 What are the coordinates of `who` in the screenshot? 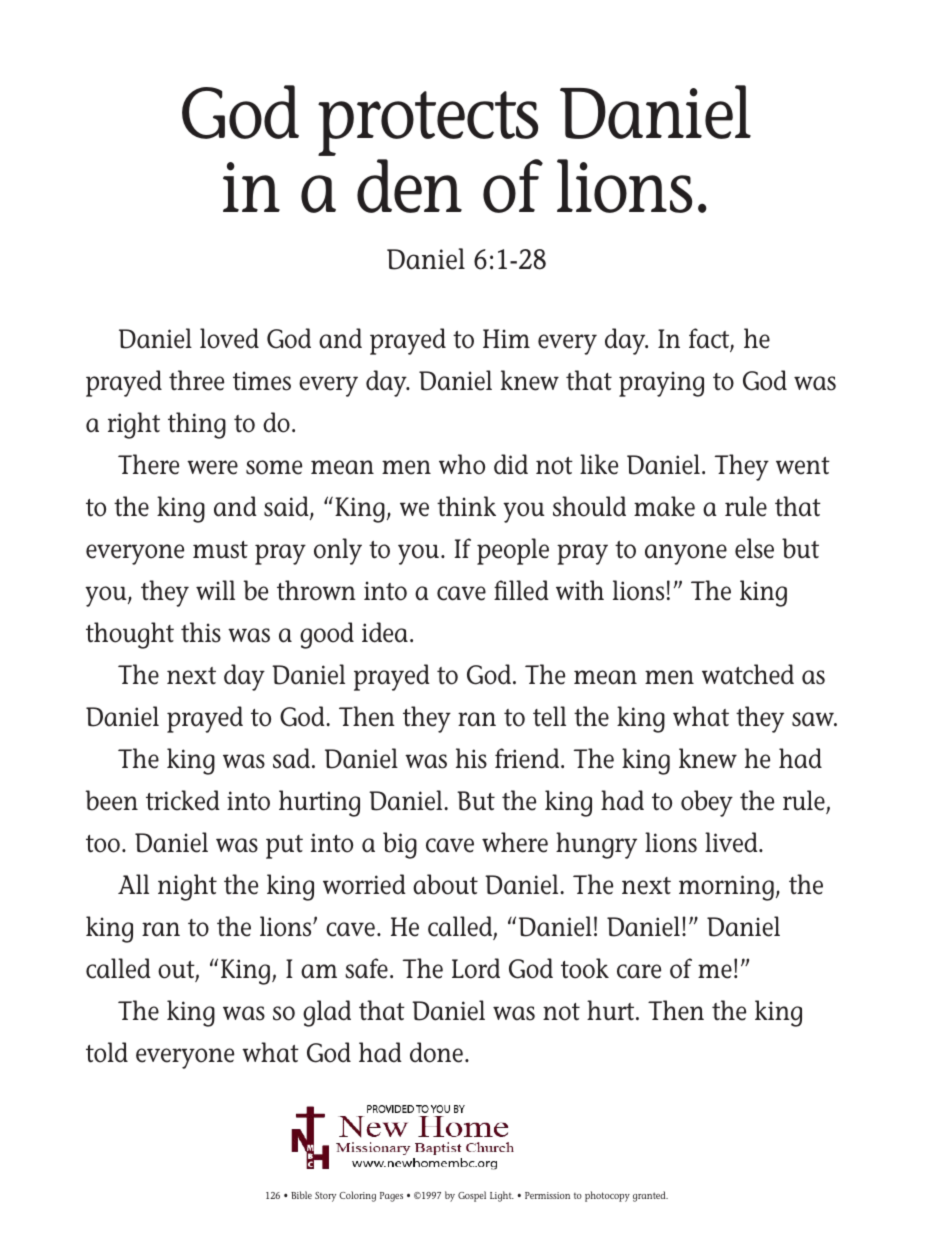 It's located at (462, 464).
